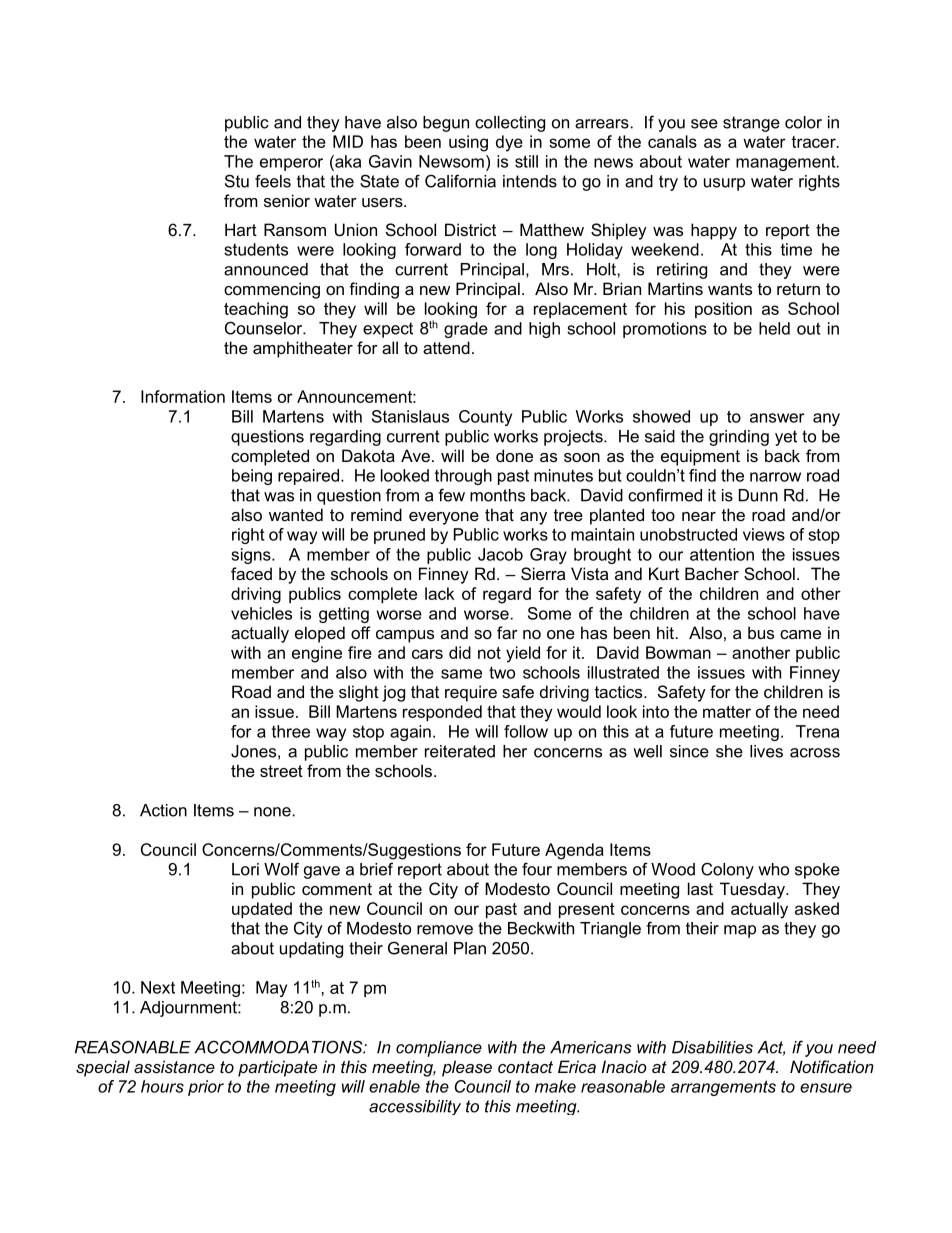 This screenshot has width=952, height=1233. Describe the element at coordinates (206, 1088) in the screenshot. I see `prior` at that location.
